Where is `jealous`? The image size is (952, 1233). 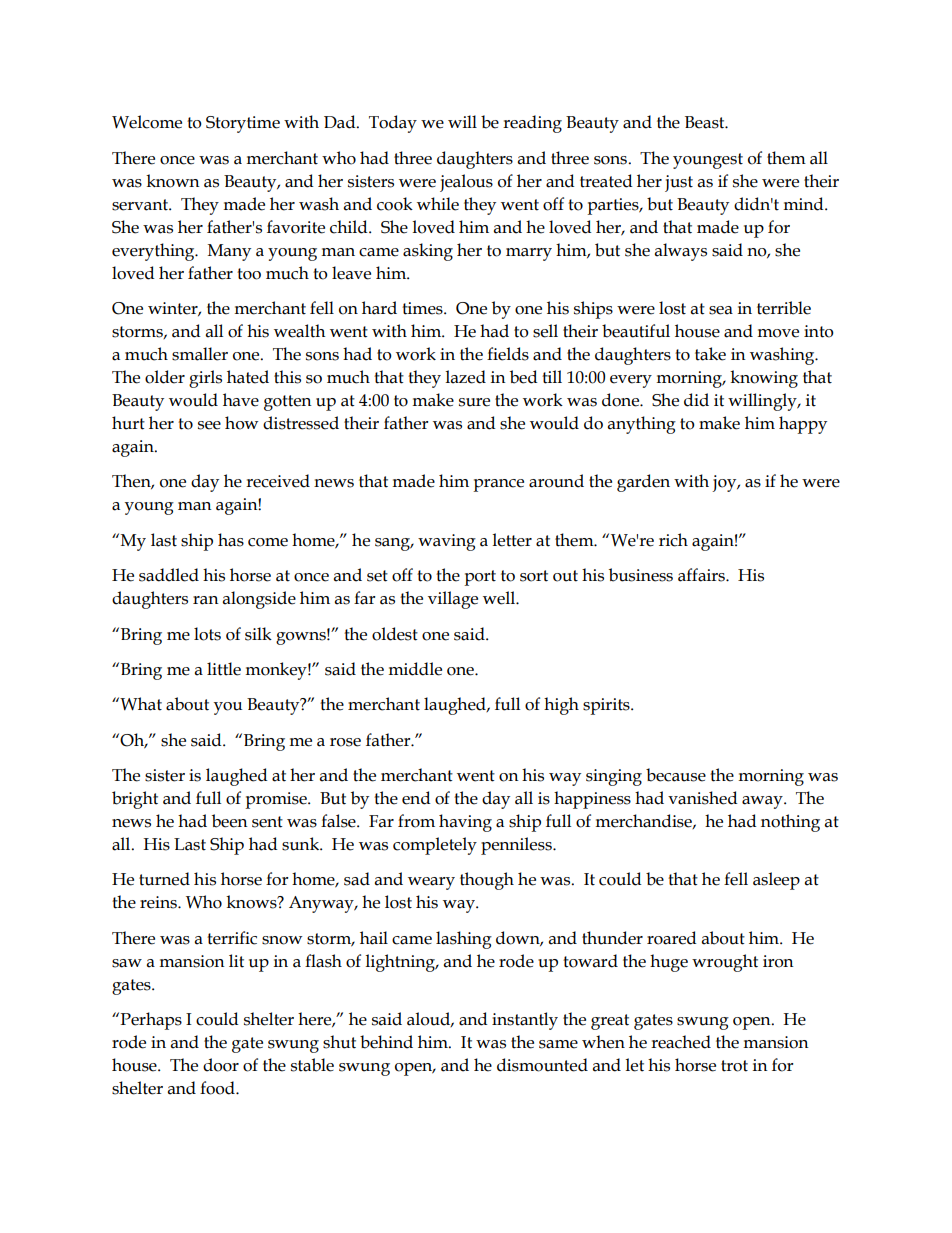 jealous is located at coordinates (466, 183).
